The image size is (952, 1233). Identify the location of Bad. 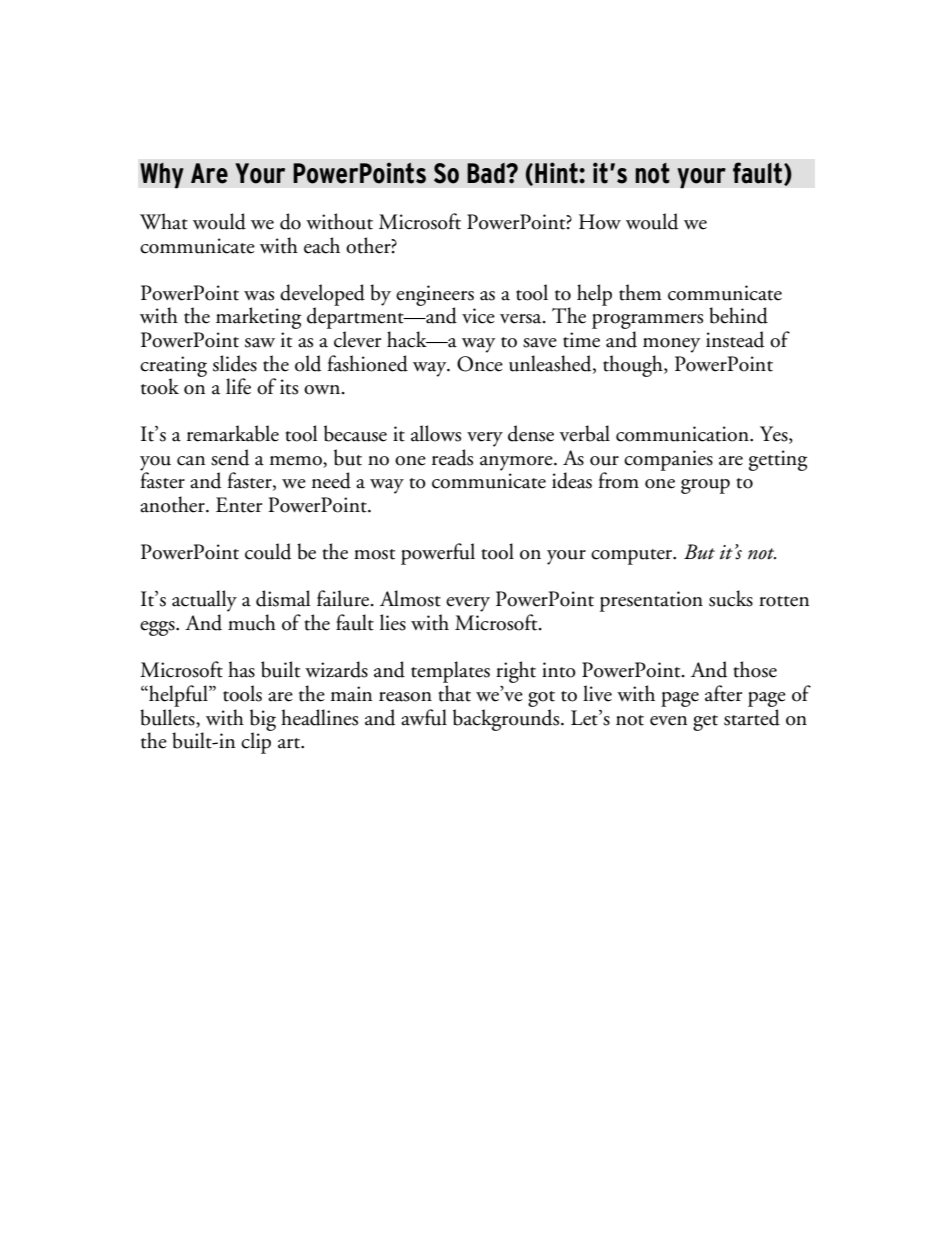
(487, 173).
